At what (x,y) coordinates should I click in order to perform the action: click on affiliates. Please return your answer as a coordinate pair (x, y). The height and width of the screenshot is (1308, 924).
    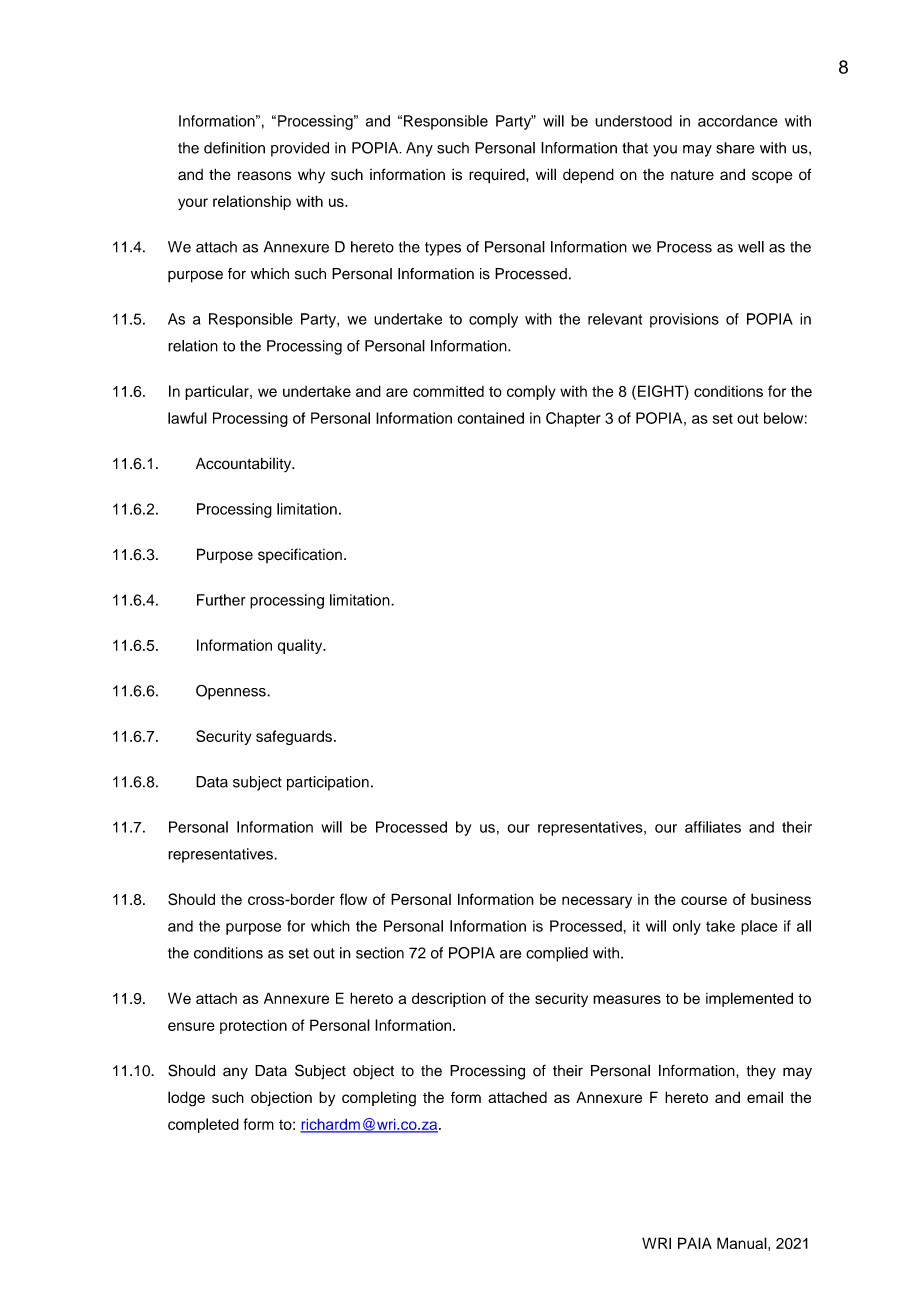
    Looking at the image, I should click on (713, 827).
